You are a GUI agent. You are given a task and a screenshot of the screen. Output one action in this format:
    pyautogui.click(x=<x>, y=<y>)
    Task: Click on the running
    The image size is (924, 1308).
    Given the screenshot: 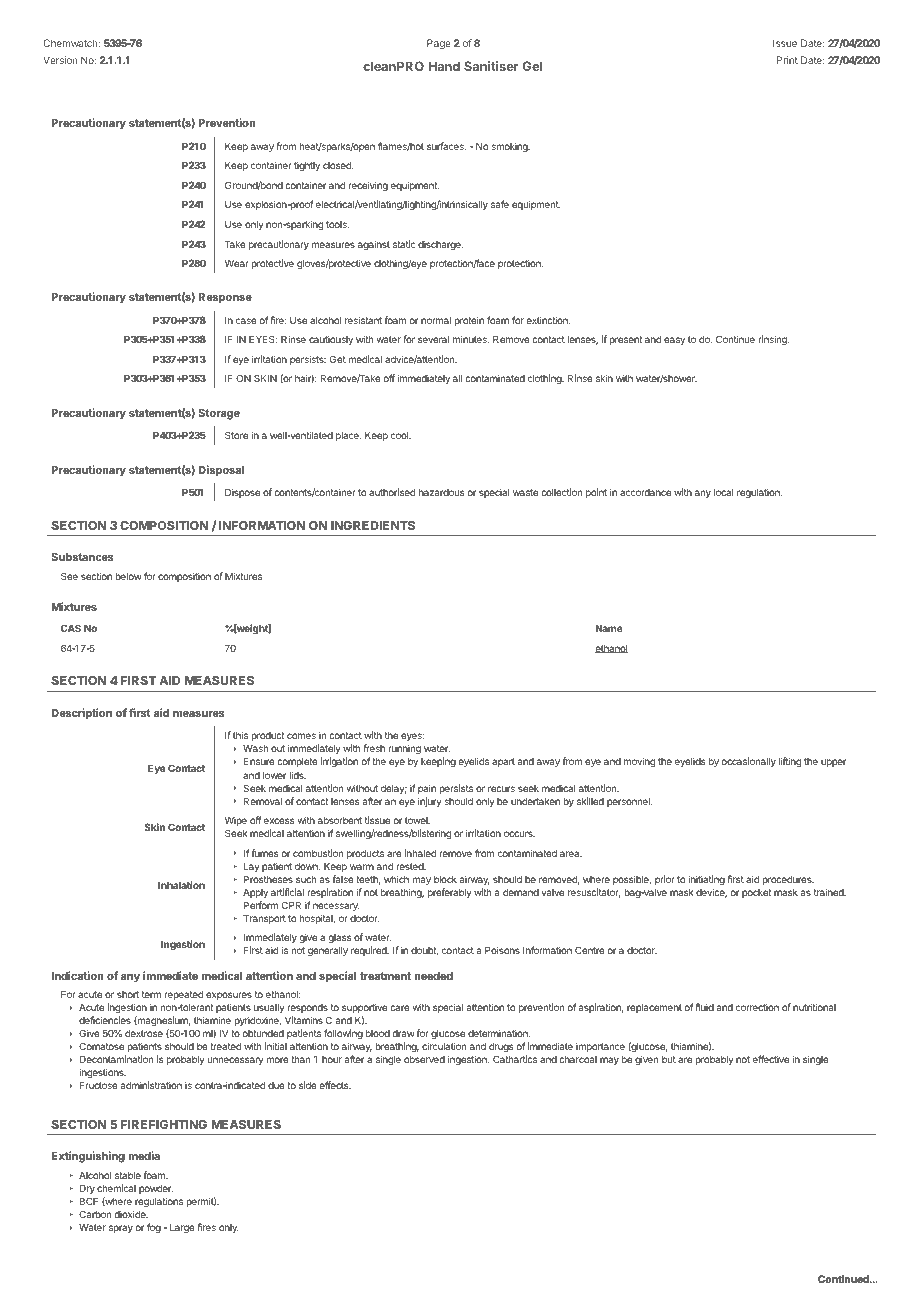 What is the action you would take?
    pyautogui.click(x=404, y=749)
